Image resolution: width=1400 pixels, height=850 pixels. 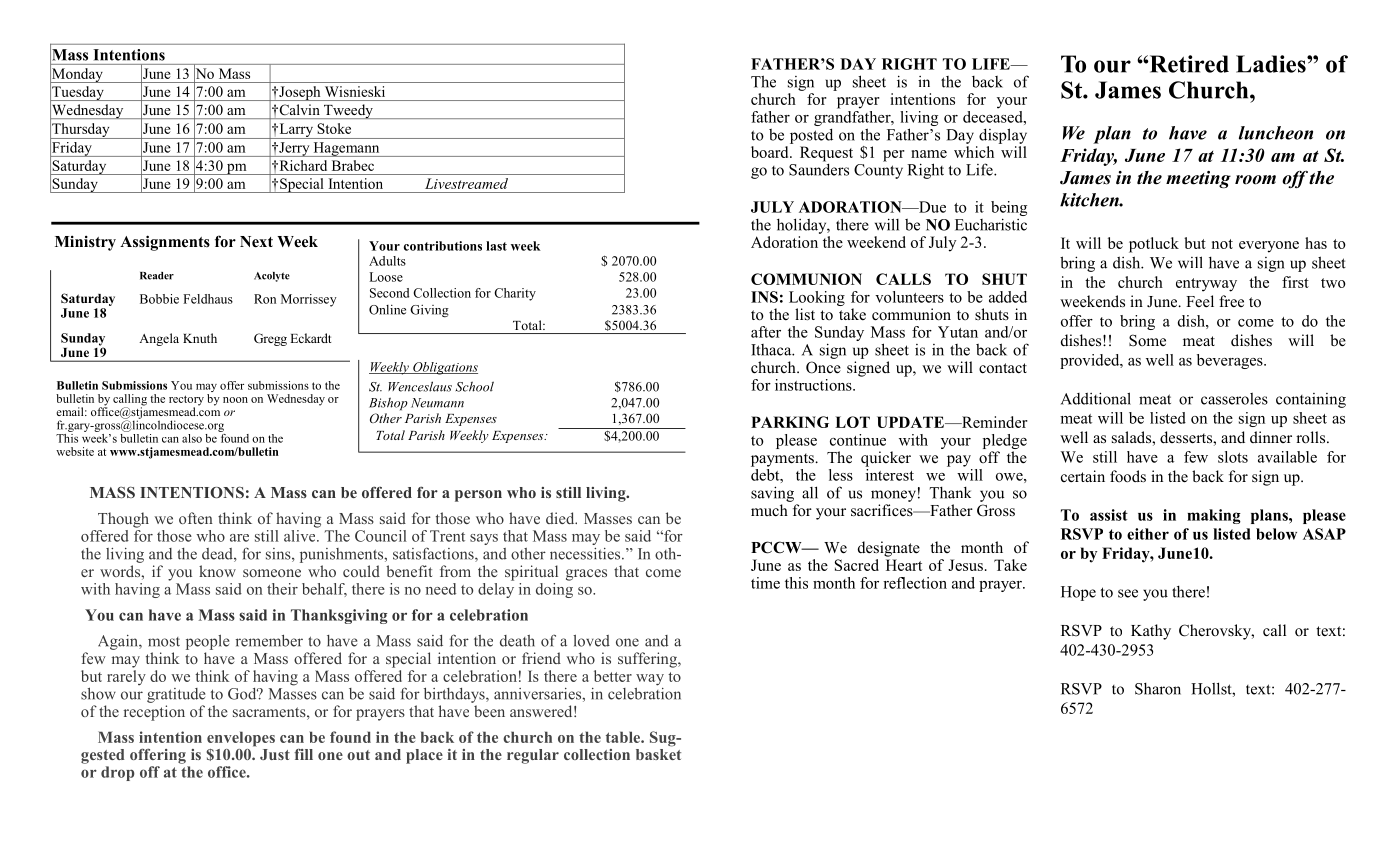 What do you see at coordinates (217, 571) in the page?
I see `know` at bounding box center [217, 571].
